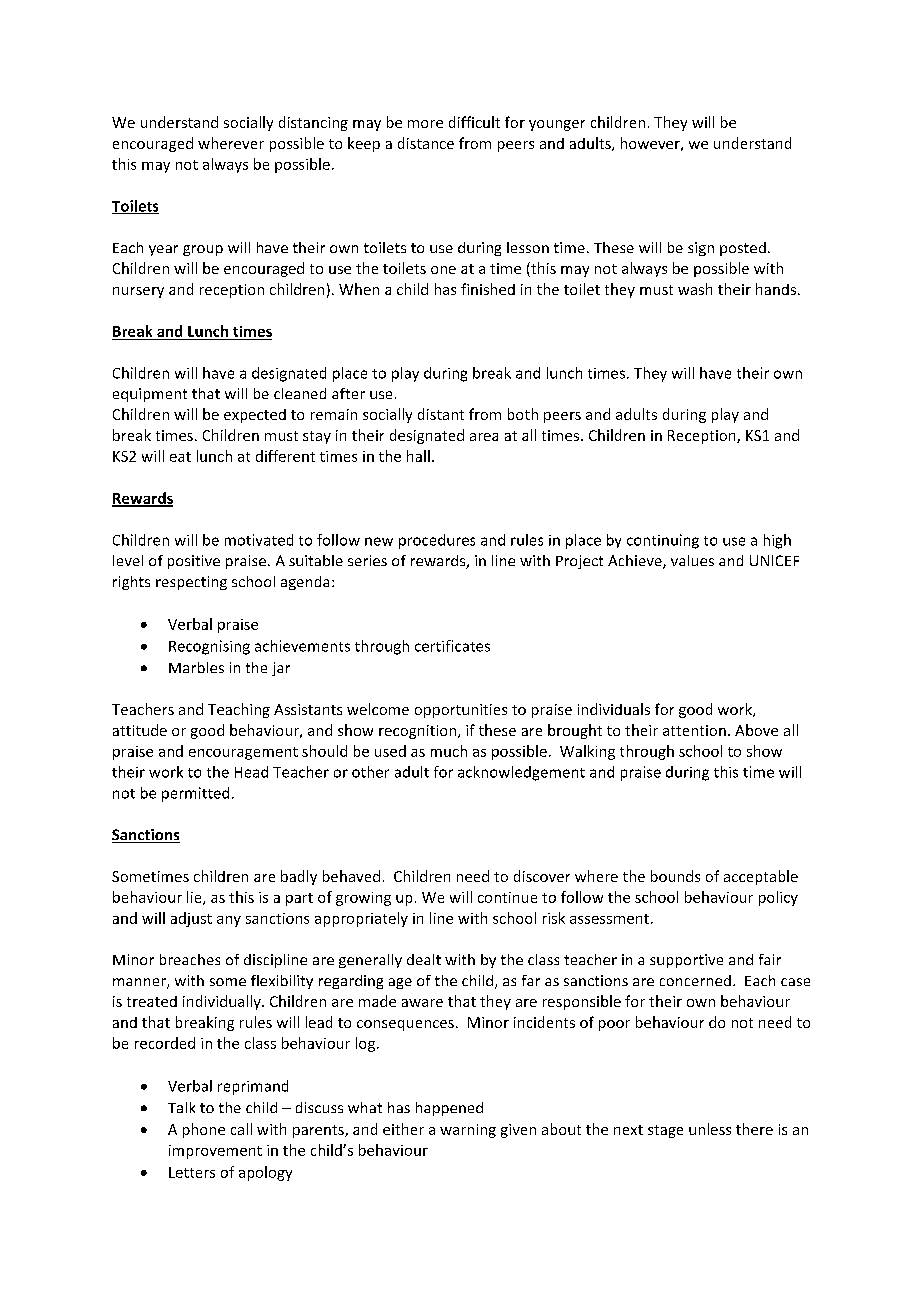  Describe the element at coordinates (468, 1131) in the image. I see `warning` at that location.
